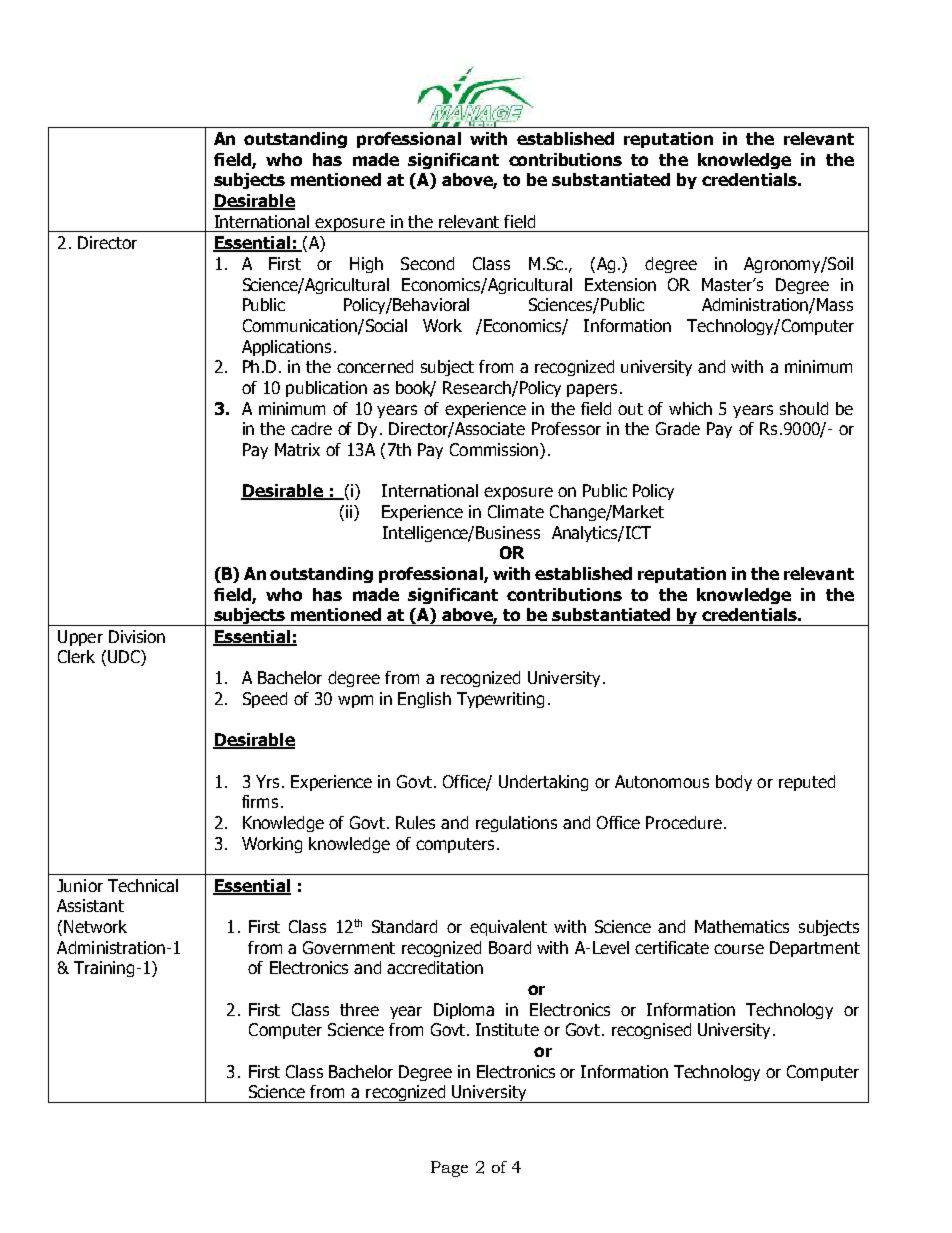 Image resolution: width=952 pixels, height=1233 pixels. Describe the element at coordinates (620, 284) in the screenshot. I see `Extension` at that location.
